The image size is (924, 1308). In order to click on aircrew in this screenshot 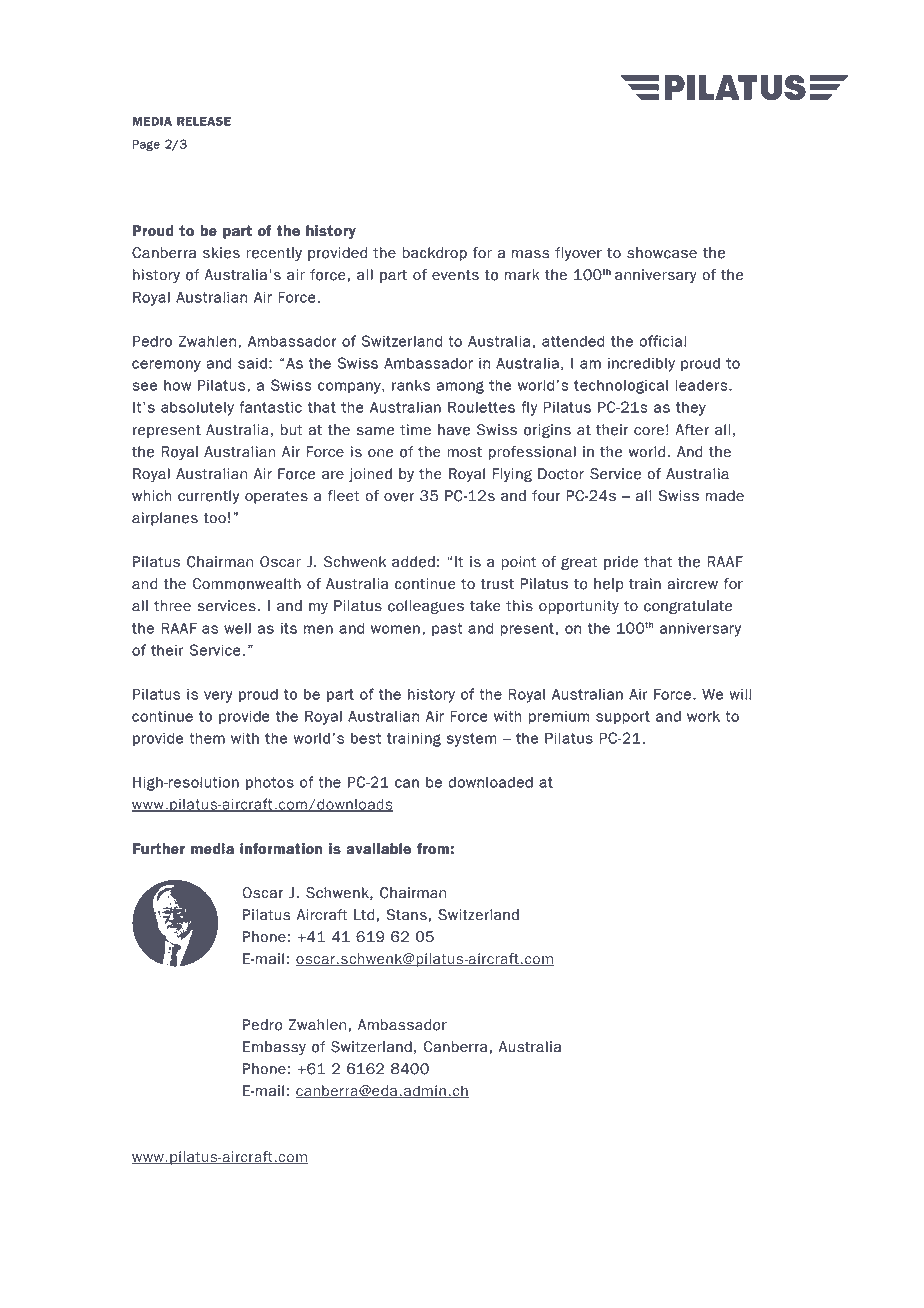, I will do `click(692, 584)`.
